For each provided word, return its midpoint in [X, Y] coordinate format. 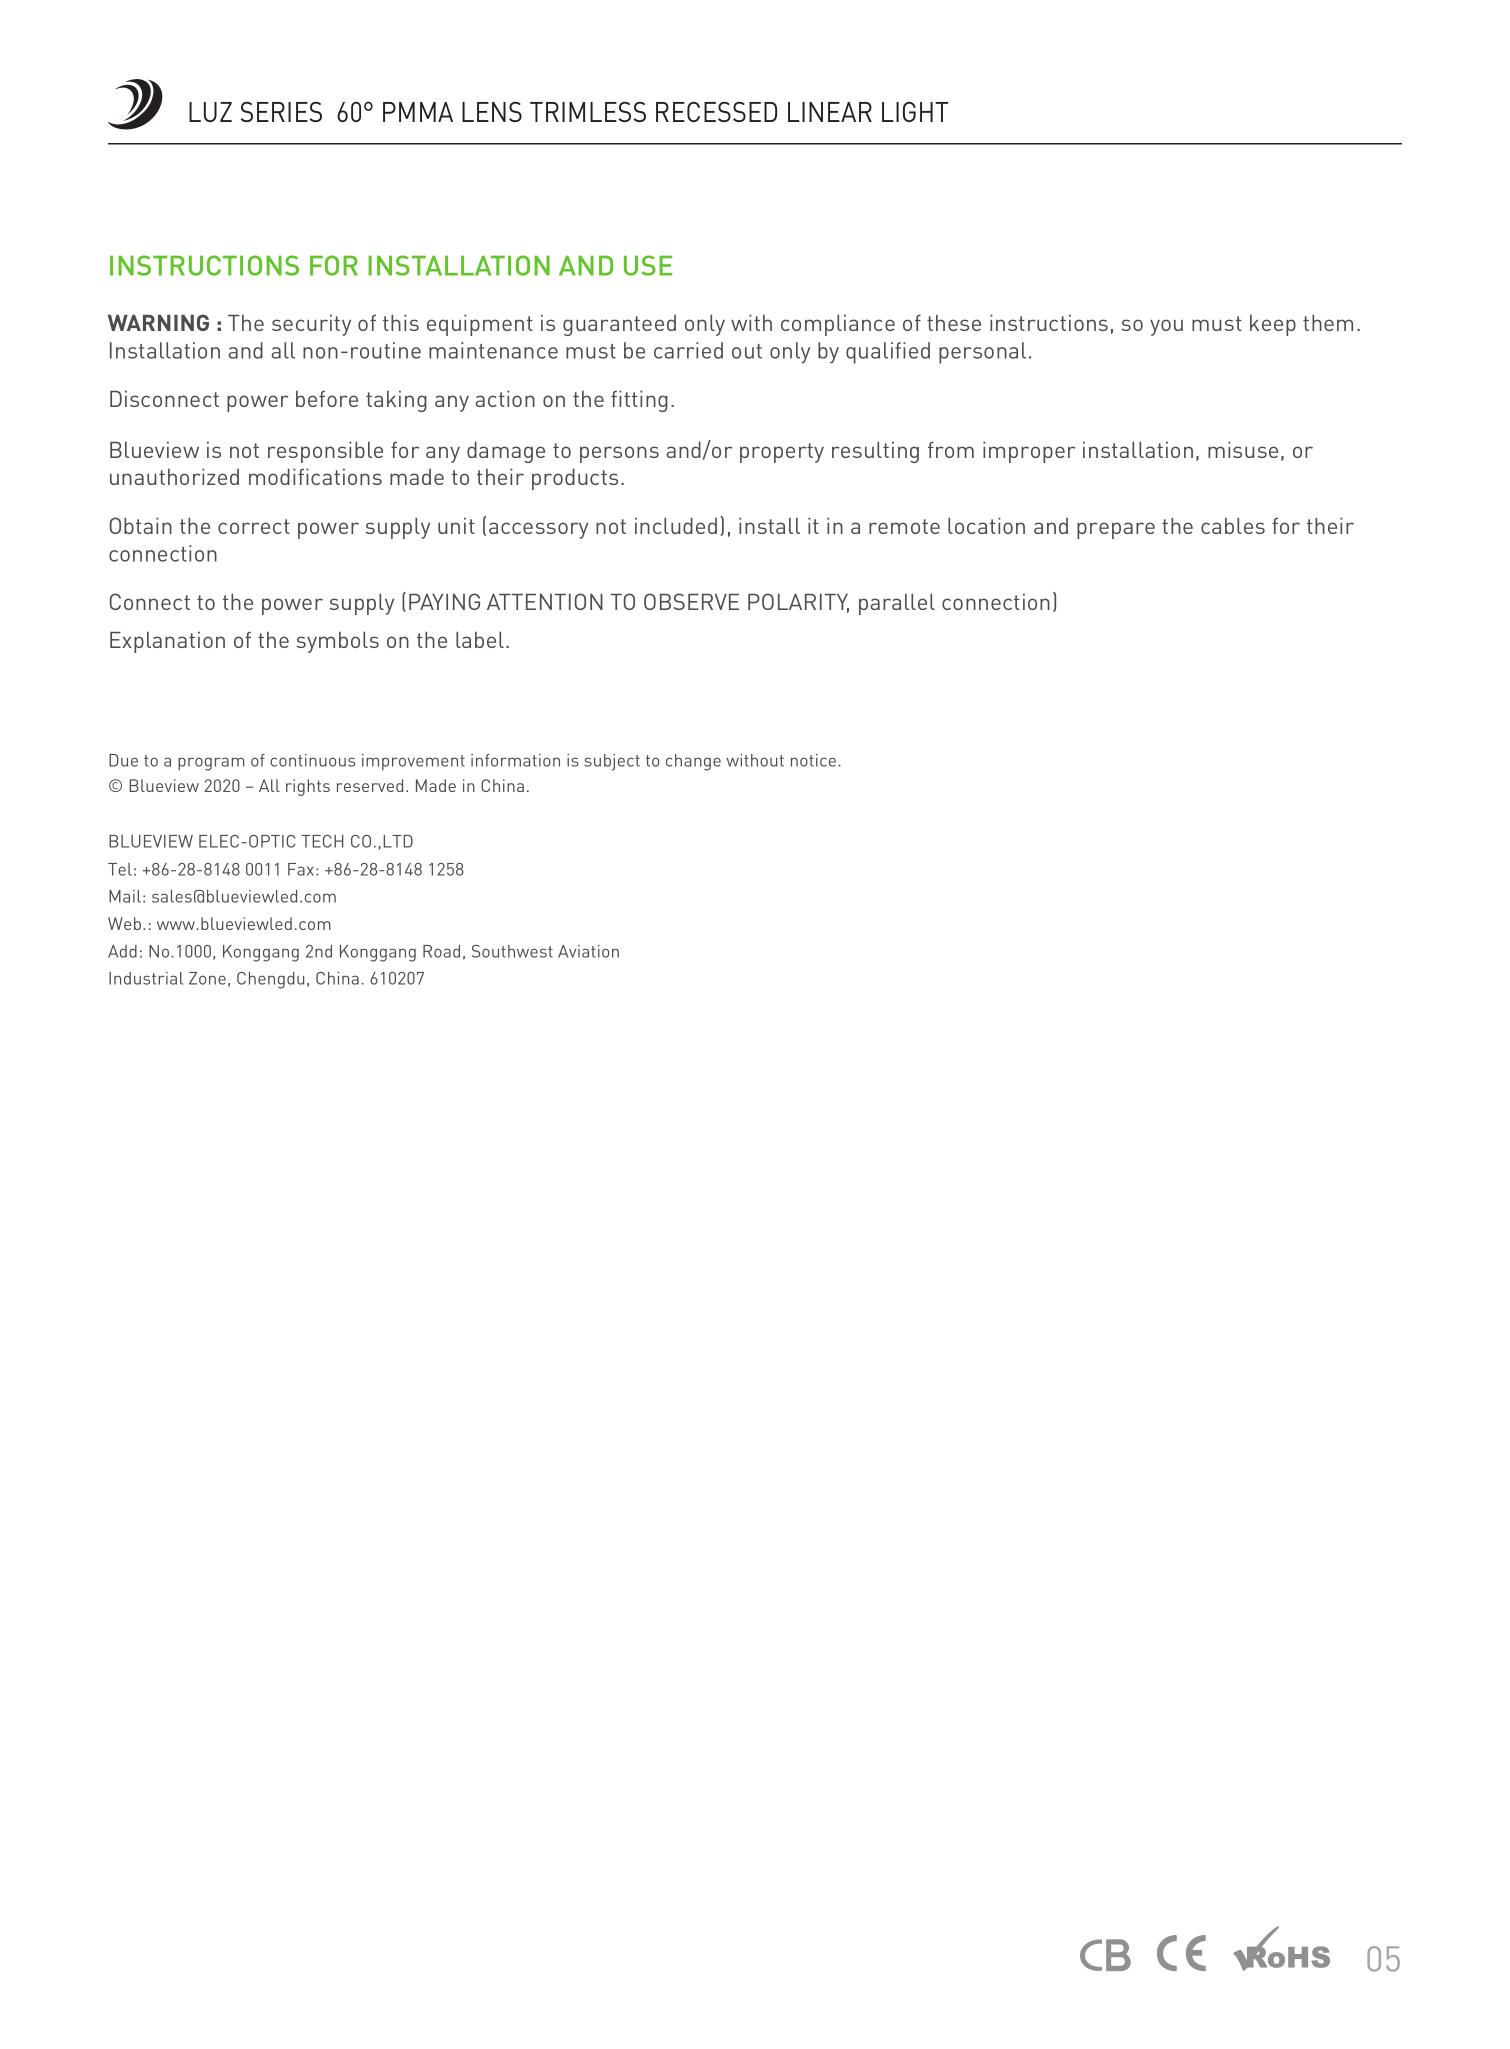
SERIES [281, 112]
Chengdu [270, 980]
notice [813, 760]
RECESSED [716, 112]
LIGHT [915, 112]
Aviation [588, 951]
